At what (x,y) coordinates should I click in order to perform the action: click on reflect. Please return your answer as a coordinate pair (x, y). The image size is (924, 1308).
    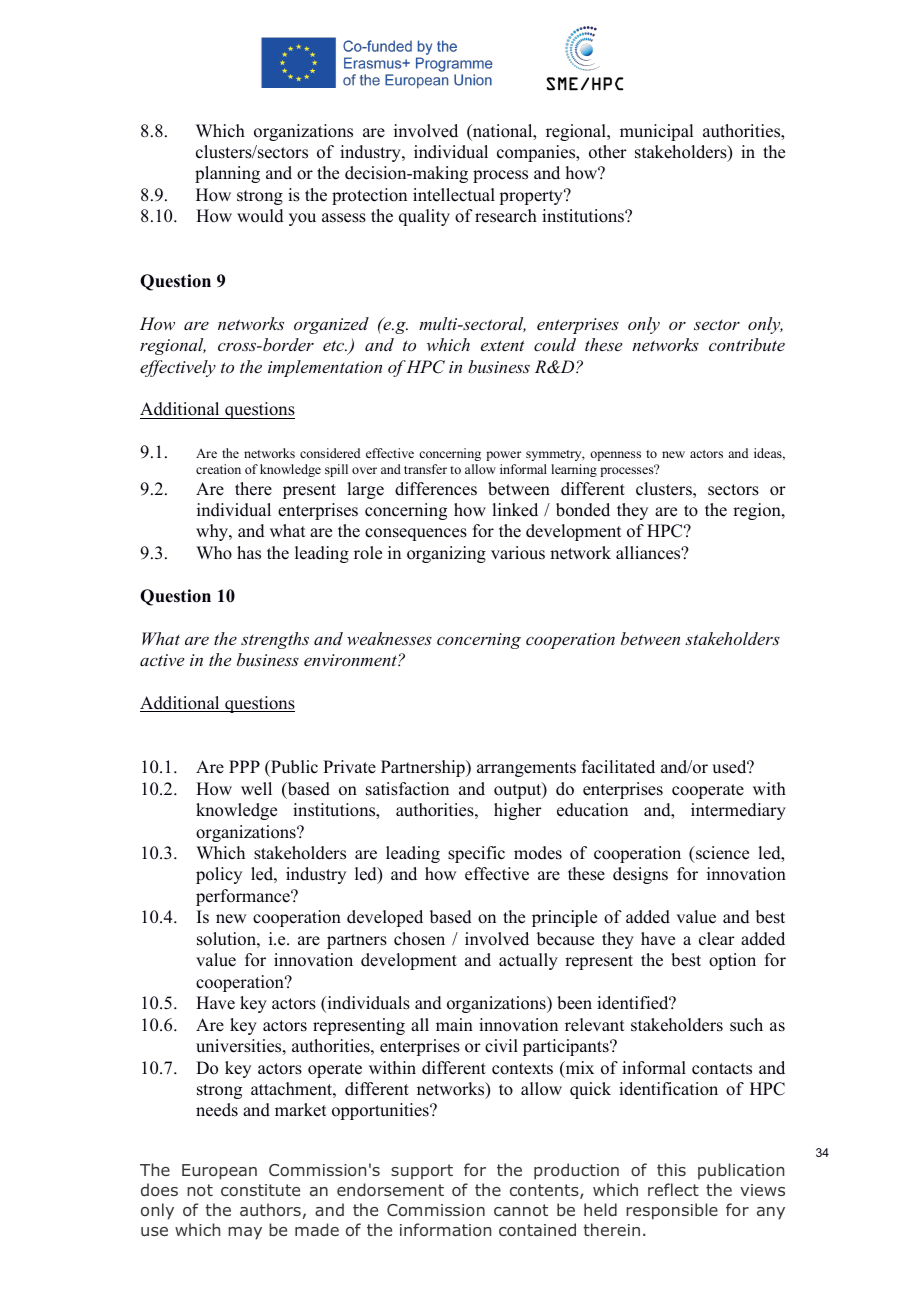
    Looking at the image, I should click on (673, 1189).
